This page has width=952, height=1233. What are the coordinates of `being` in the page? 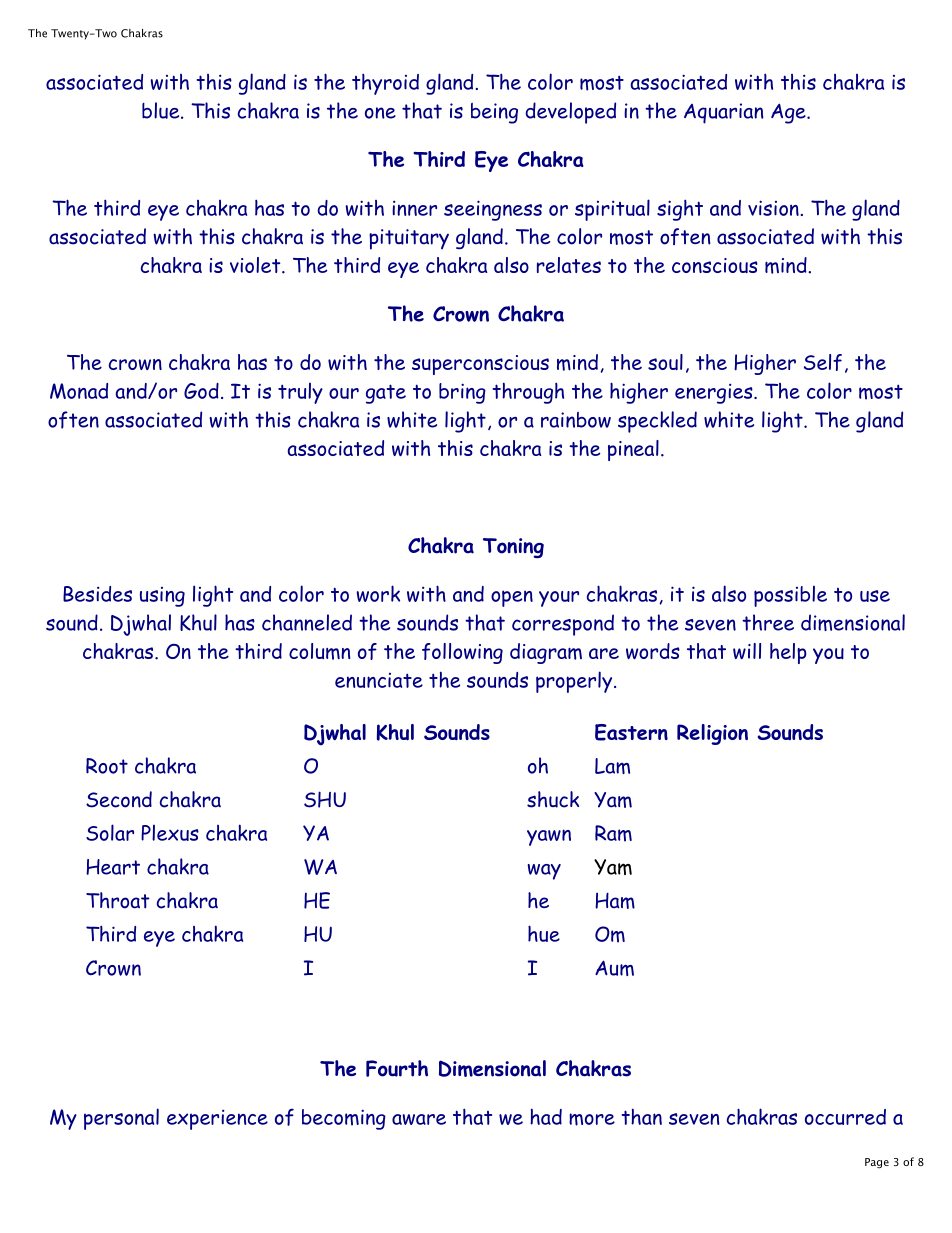 It's located at (494, 113).
